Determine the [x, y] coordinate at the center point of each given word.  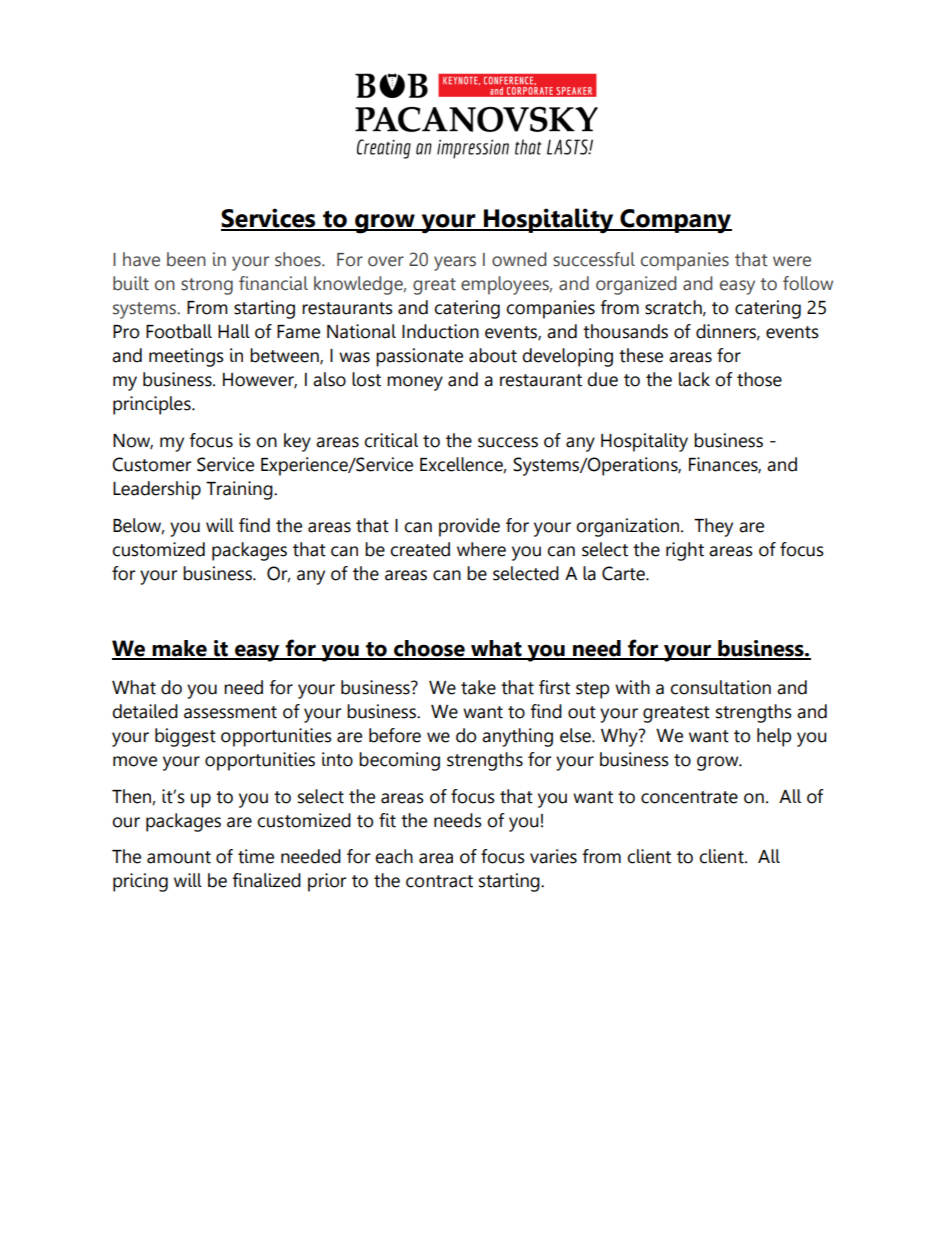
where [481, 549]
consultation [720, 687]
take [478, 687]
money [415, 383]
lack [694, 379]
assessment [230, 712]
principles [153, 405]
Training [240, 490]
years [455, 263]
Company [675, 221]
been [186, 259]
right [685, 551]
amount [179, 857]
